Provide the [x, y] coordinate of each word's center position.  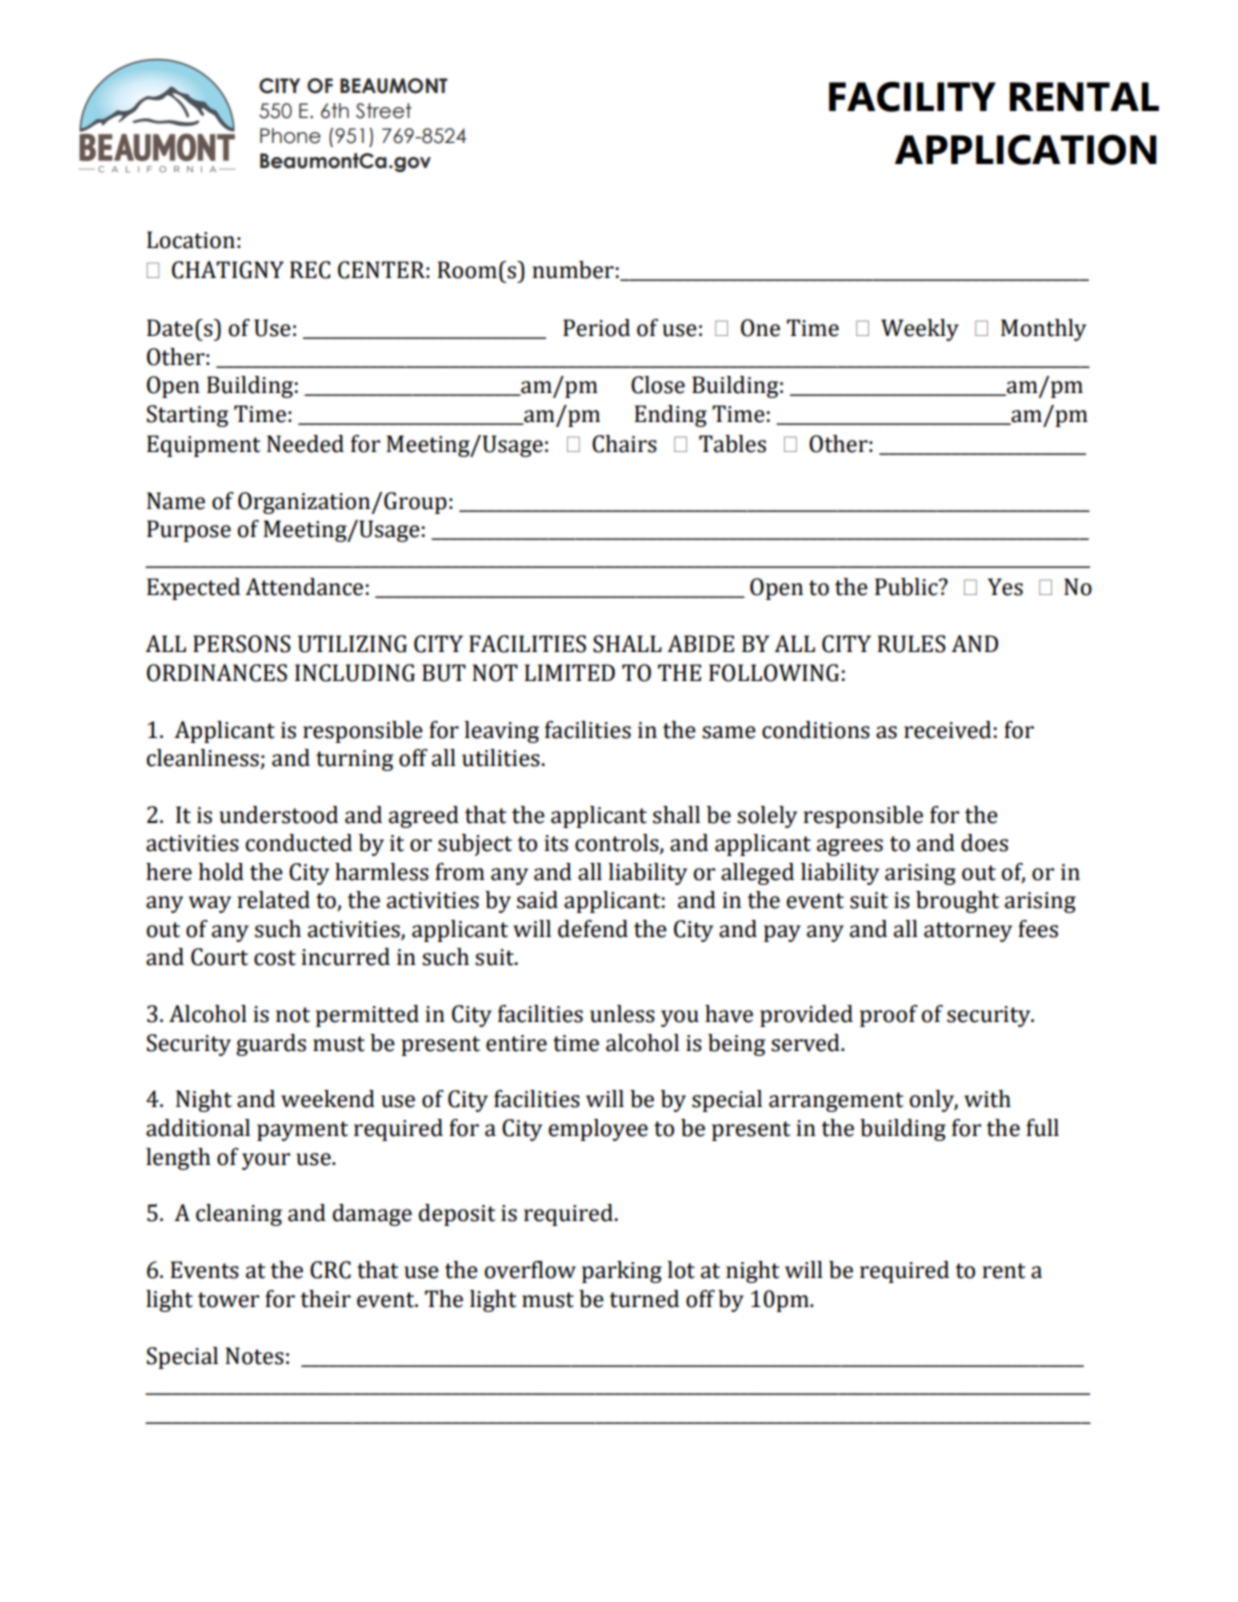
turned [644, 1299]
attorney [968, 932]
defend [593, 929]
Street [384, 111]
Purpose [189, 531]
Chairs [624, 444]
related [274, 900]
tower [228, 1300]
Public [907, 587]
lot [681, 1270]
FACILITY [912, 97]
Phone [290, 136]
